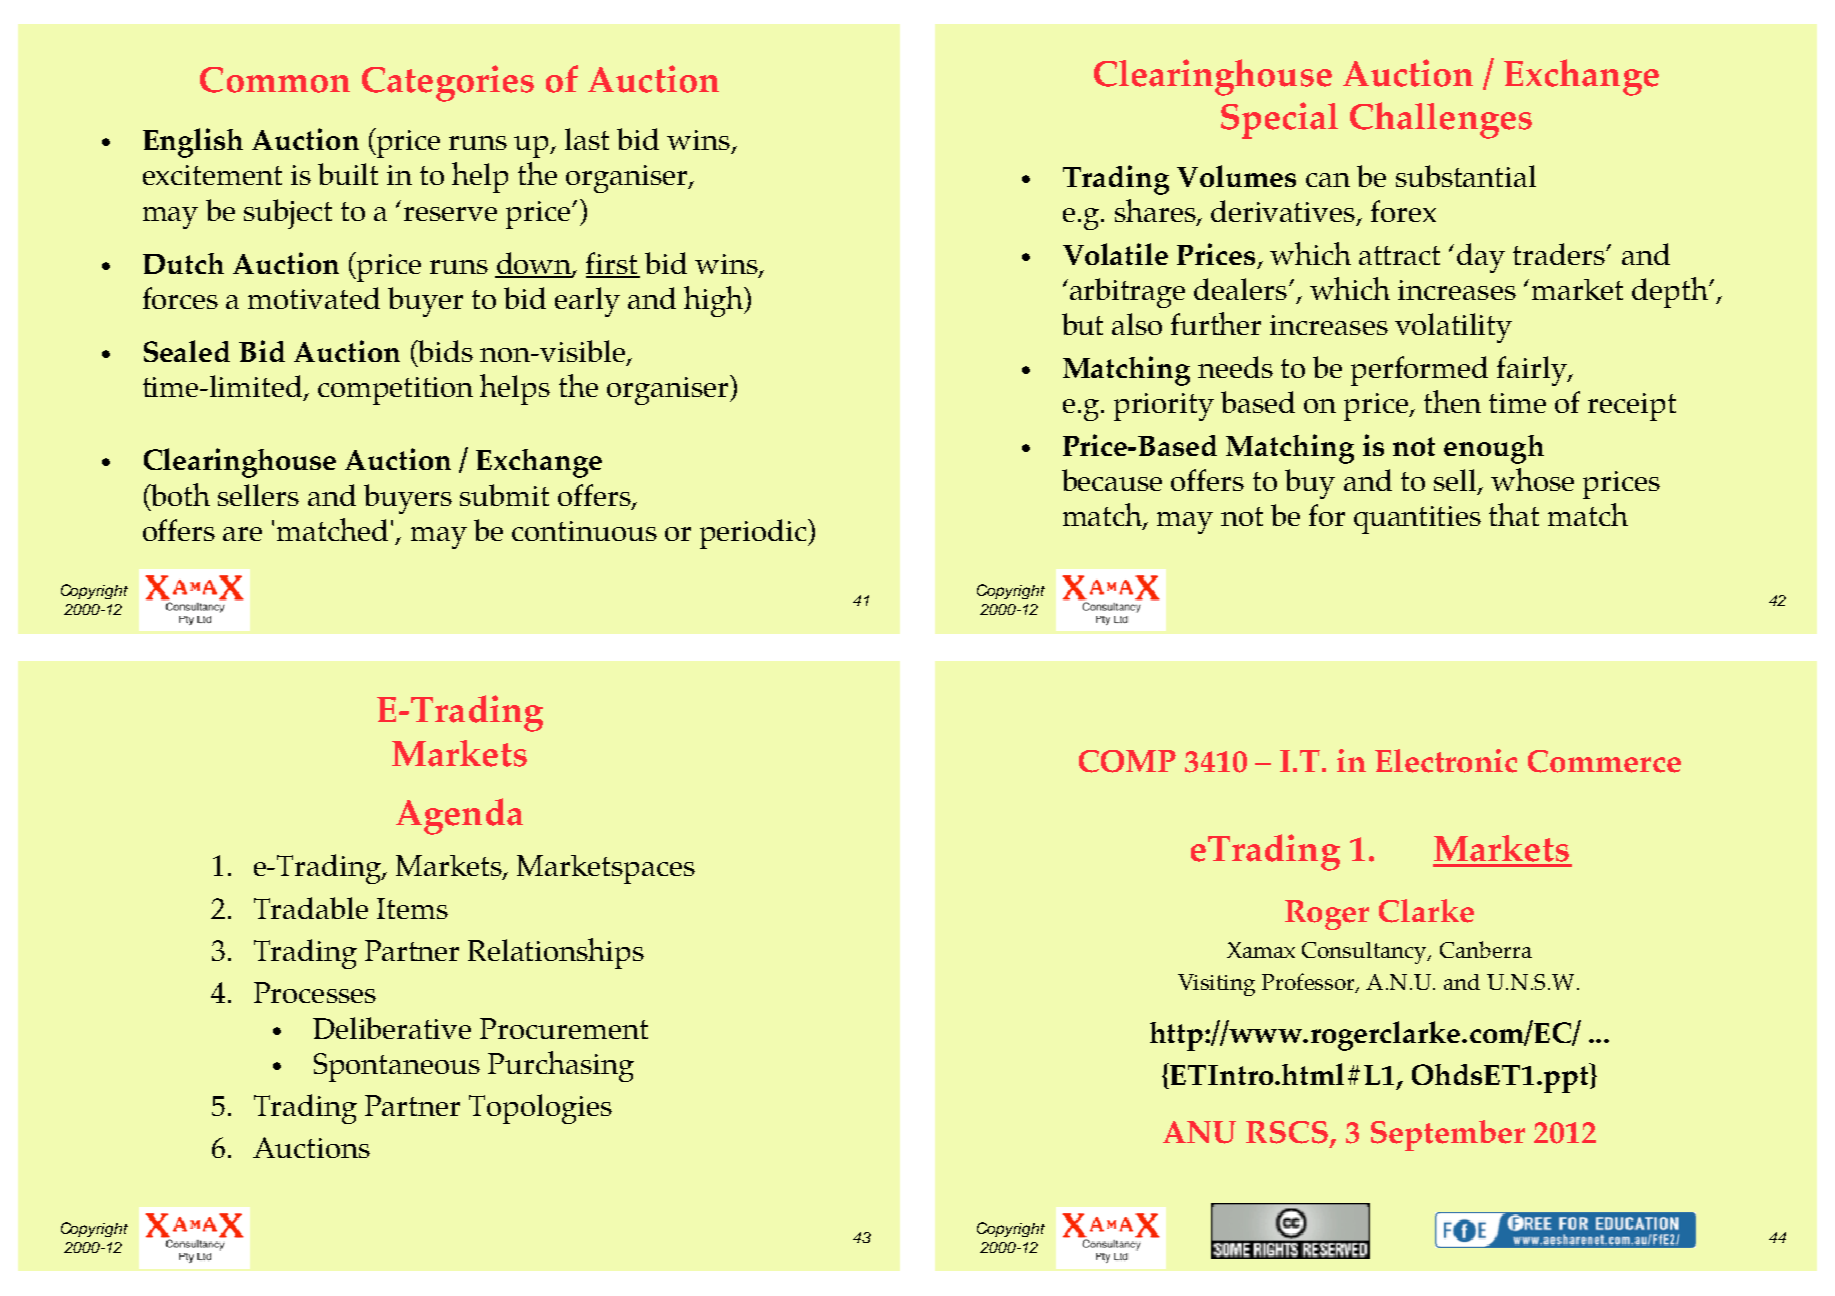 The height and width of the page is (1296, 1835). I want to click on ANU, so click(1199, 1132).
